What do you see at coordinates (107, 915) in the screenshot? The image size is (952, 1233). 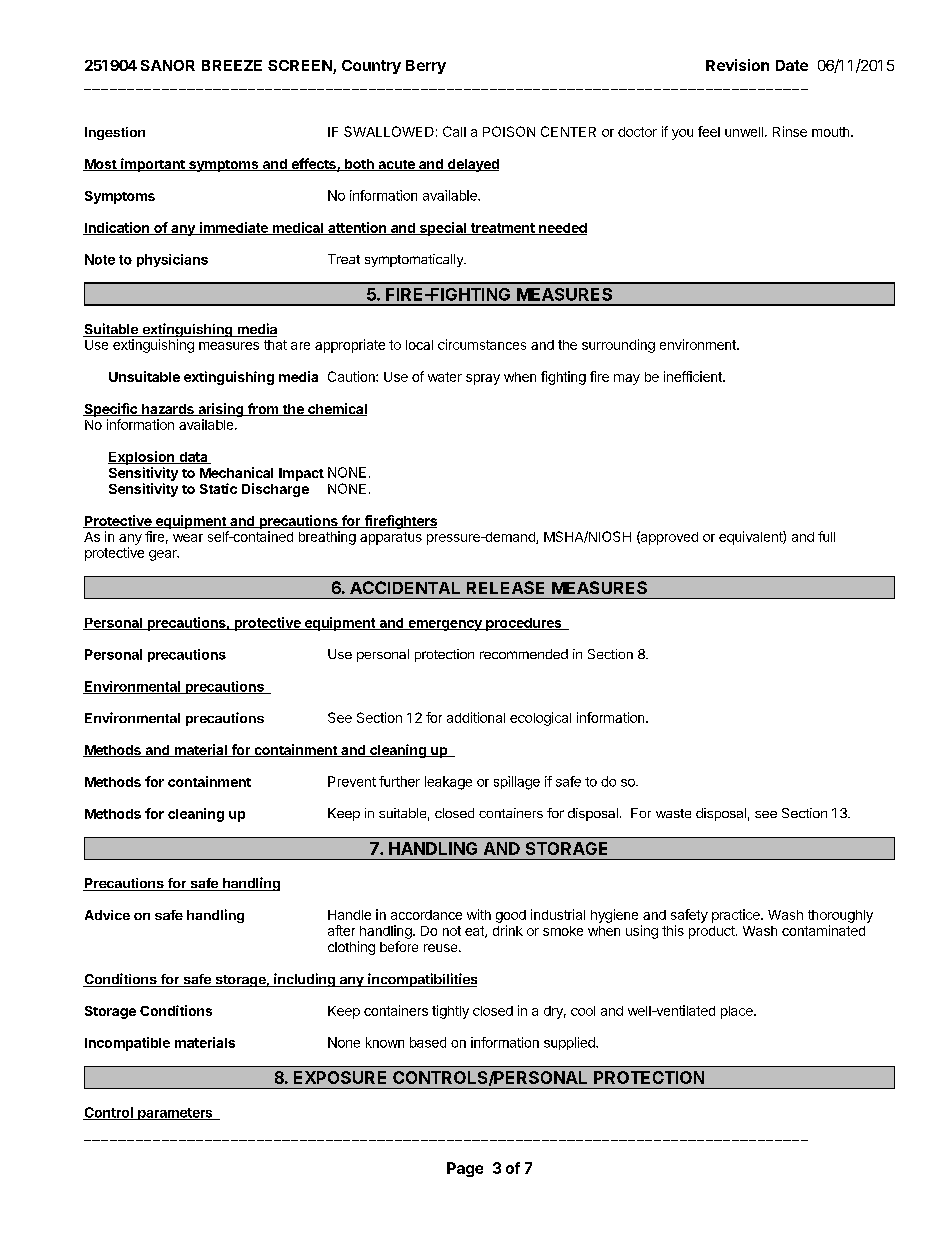 I see `Advice` at bounding box center [107, 915].
